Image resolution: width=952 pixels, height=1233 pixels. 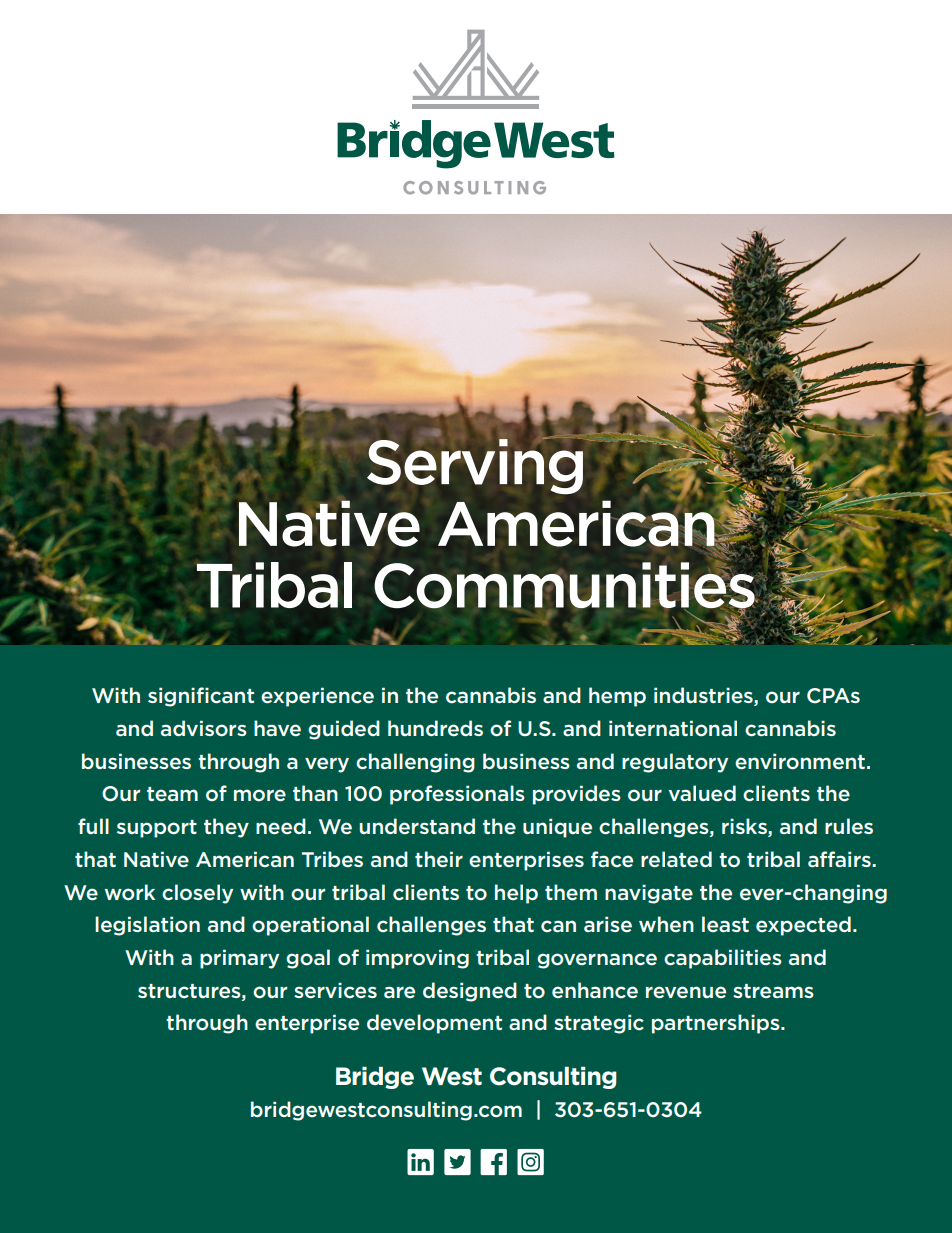 What do you see at coordinates (617, 697) in the document?
I see `hemp` at bounding box center [617, 697].
